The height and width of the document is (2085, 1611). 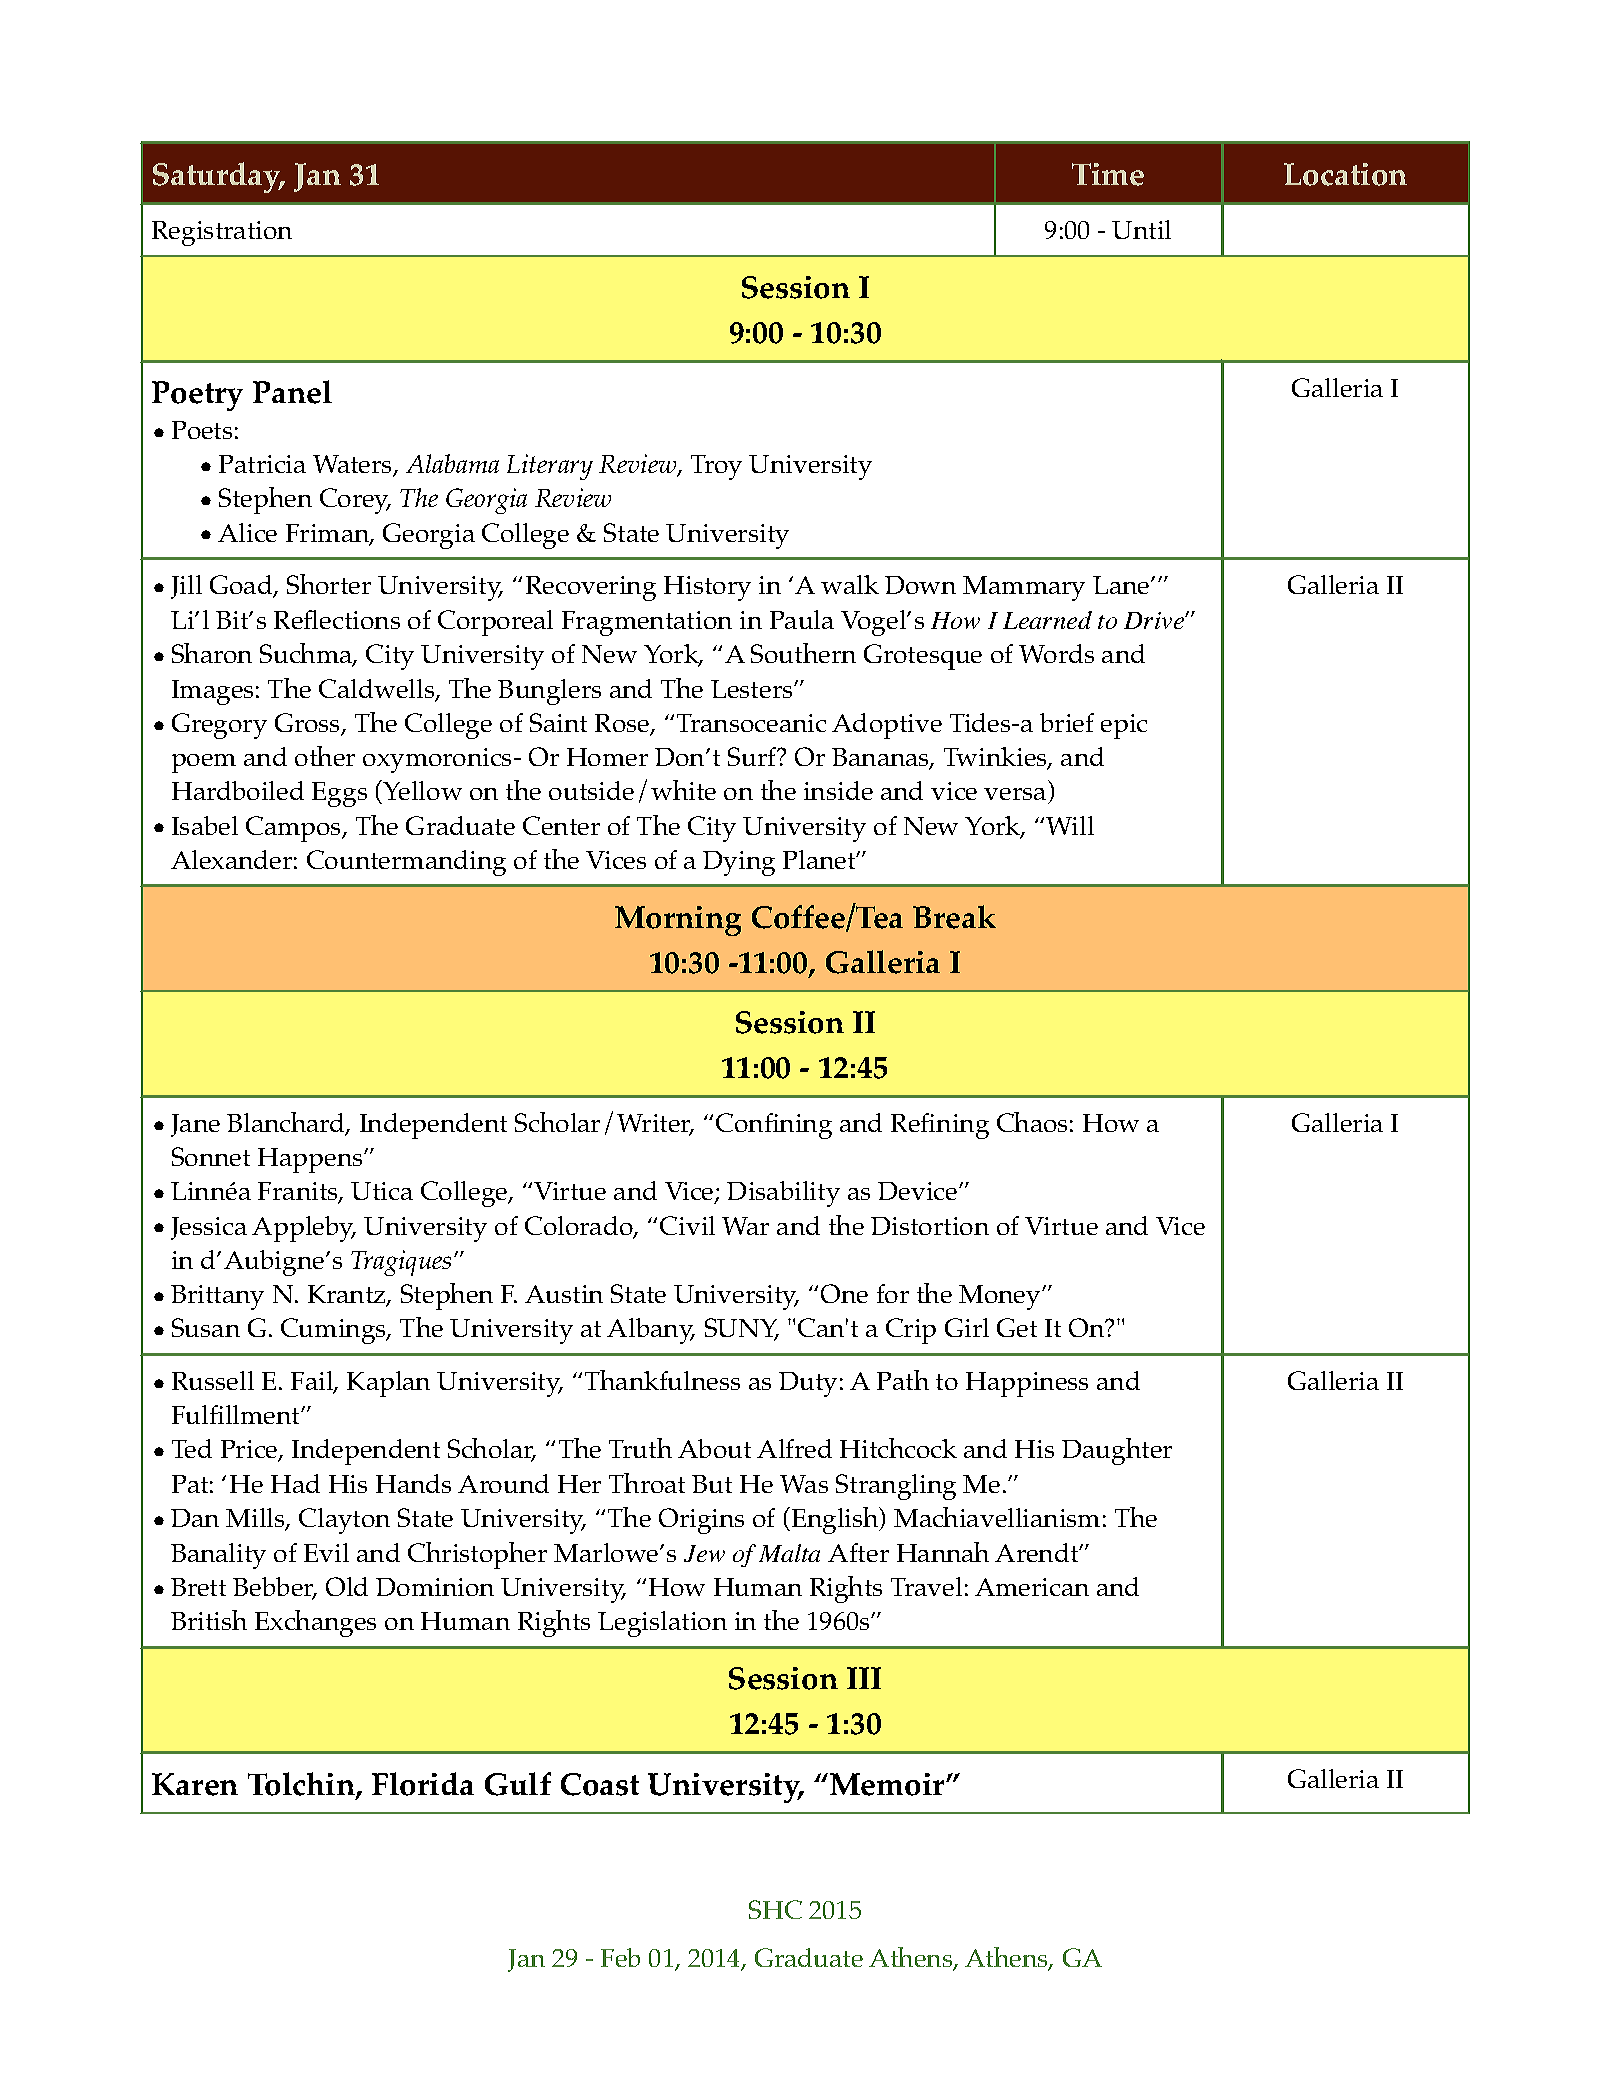 What do you see at coordinates (348, 1295) in the document?
I see `Krantz` at bounding box center [348, 1295].
